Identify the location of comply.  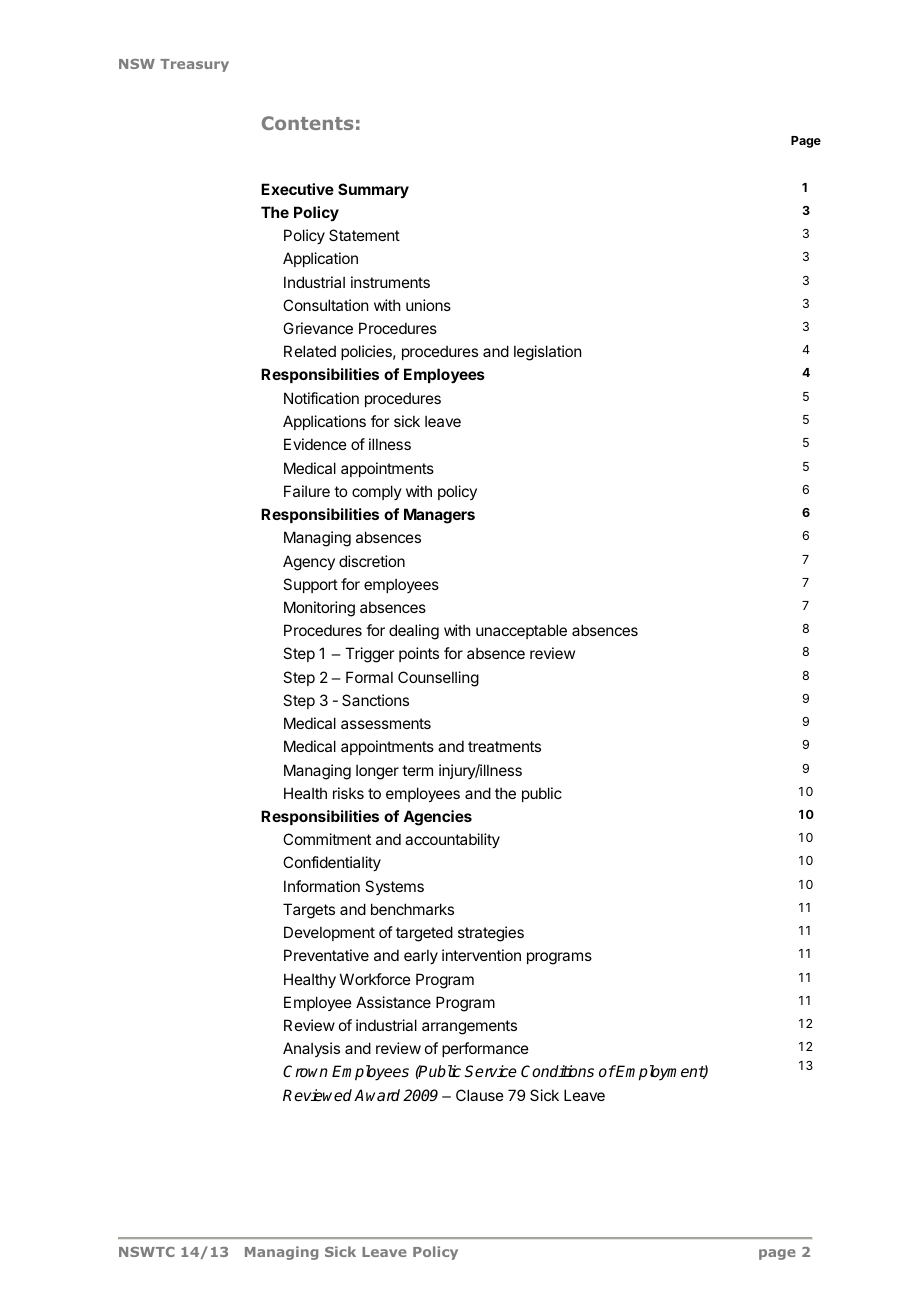
(377, 492).
